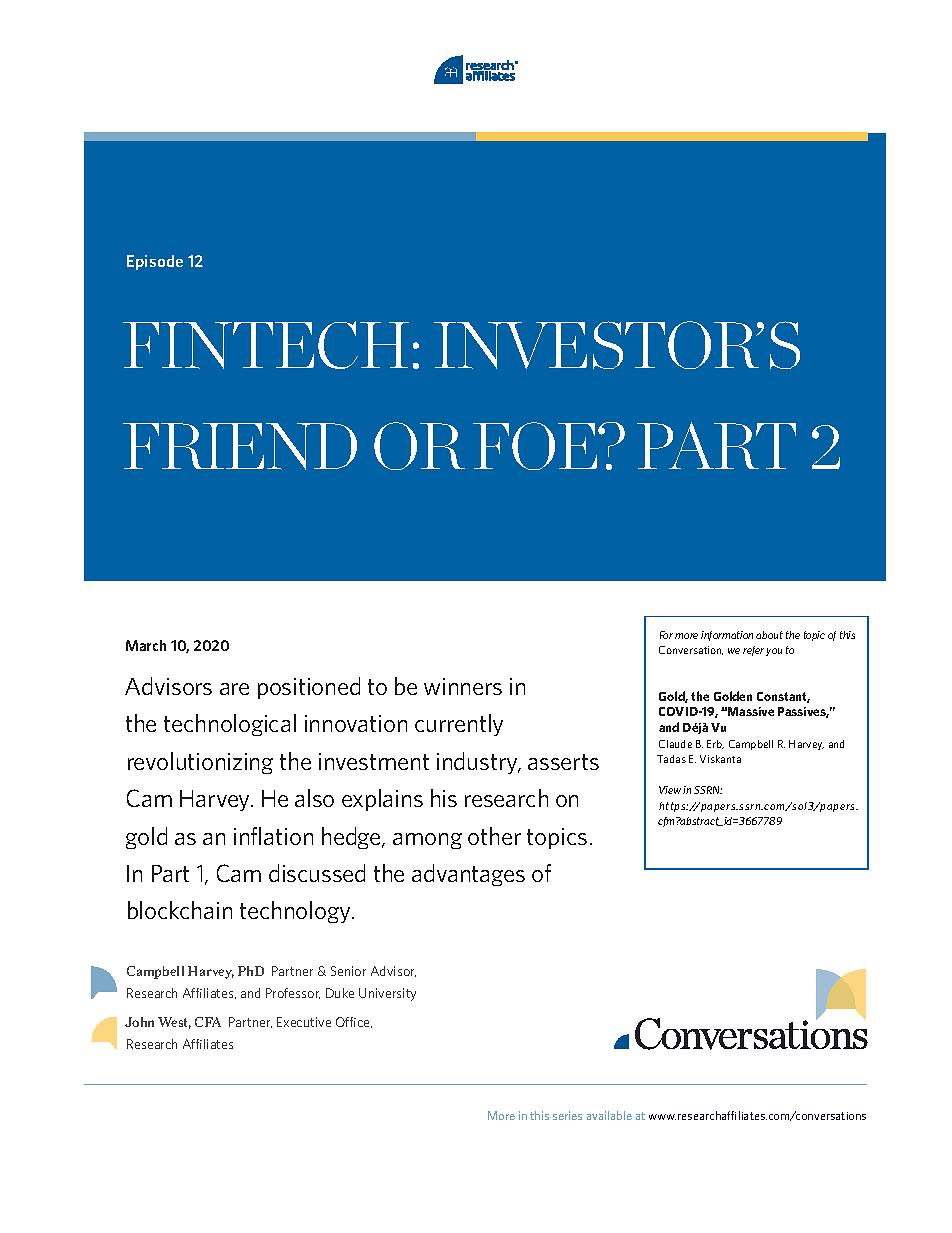 The width and height of the screenshot is (952, 1233). I want to click on other, so click(494, 836).
